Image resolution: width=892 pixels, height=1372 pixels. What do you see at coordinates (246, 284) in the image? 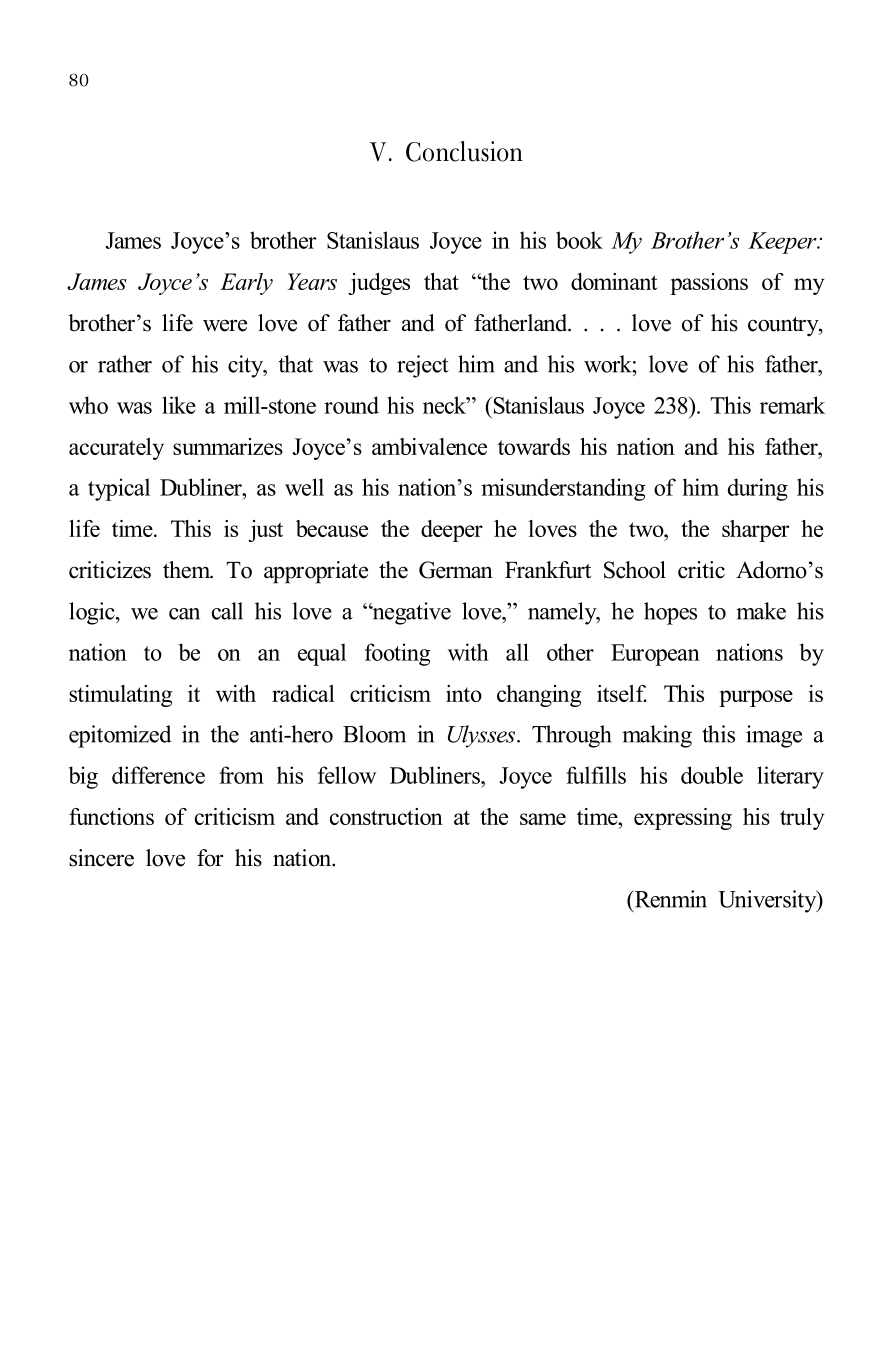
I see `Early` at bounding box center [246, 284].
